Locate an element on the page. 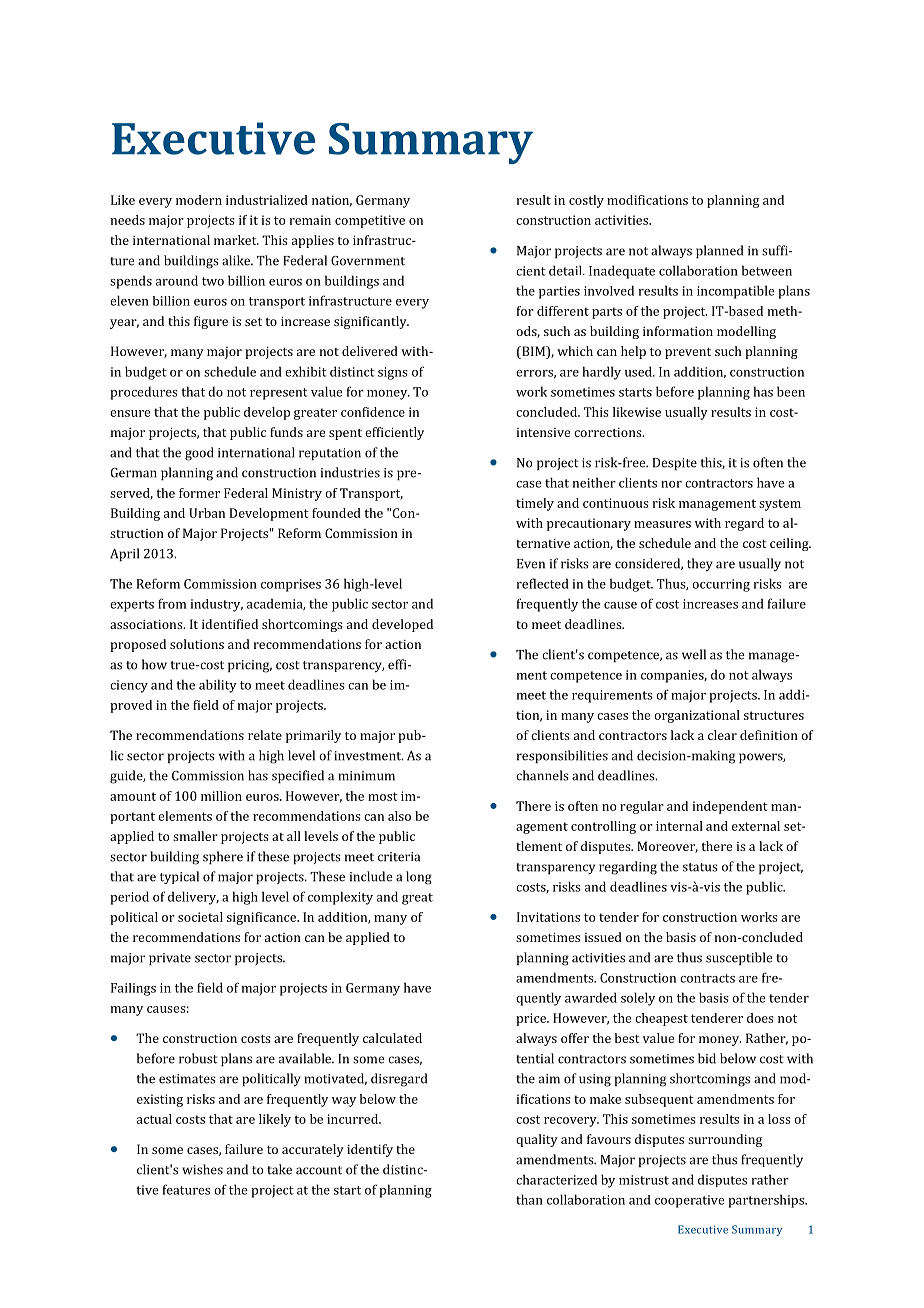 Image resolution: width=924 pixels, height=1308 pixels. market is located at coordinates (236, 240).
